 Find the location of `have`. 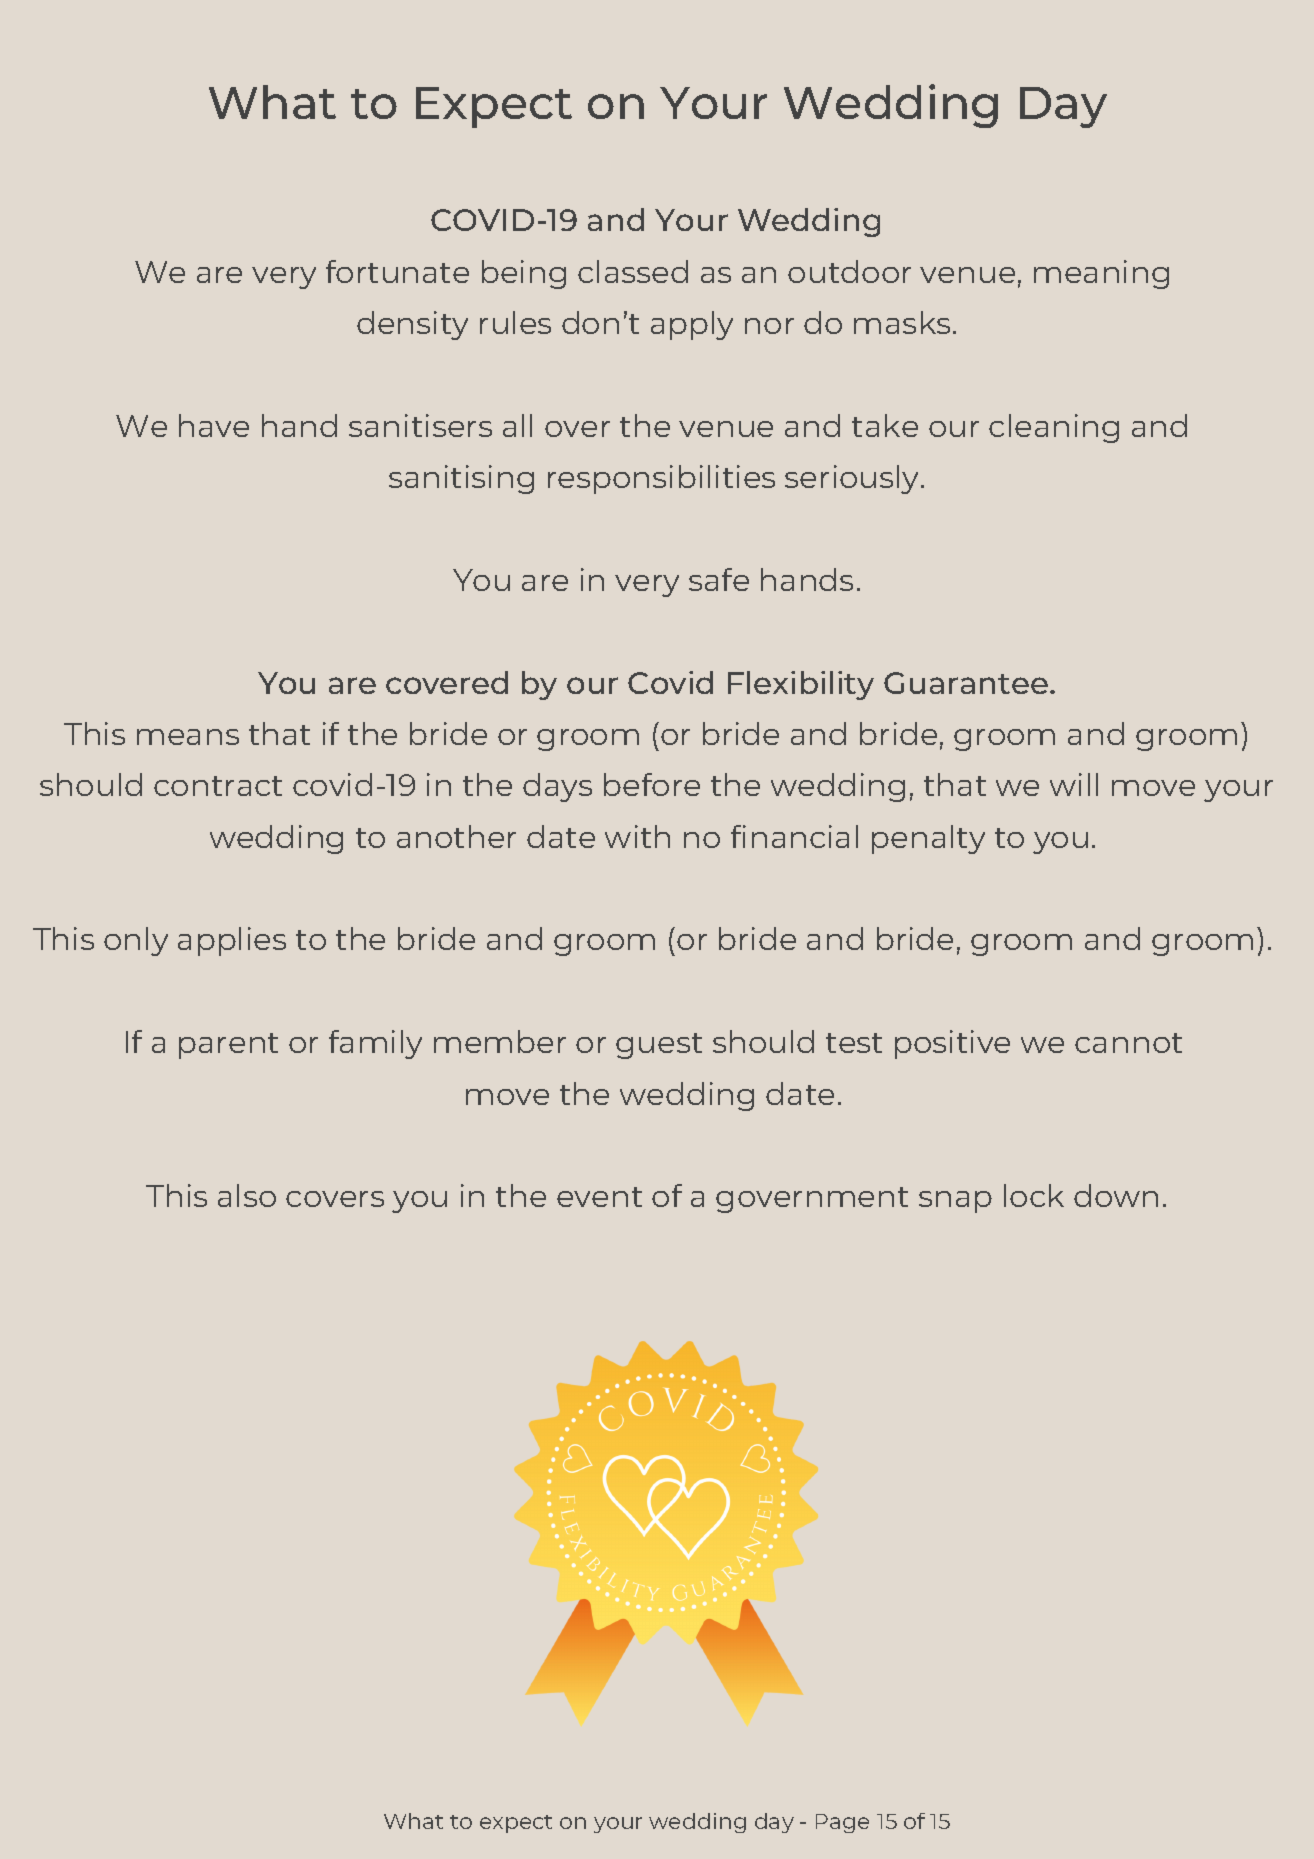

have is located at coordinates (214, 425).
